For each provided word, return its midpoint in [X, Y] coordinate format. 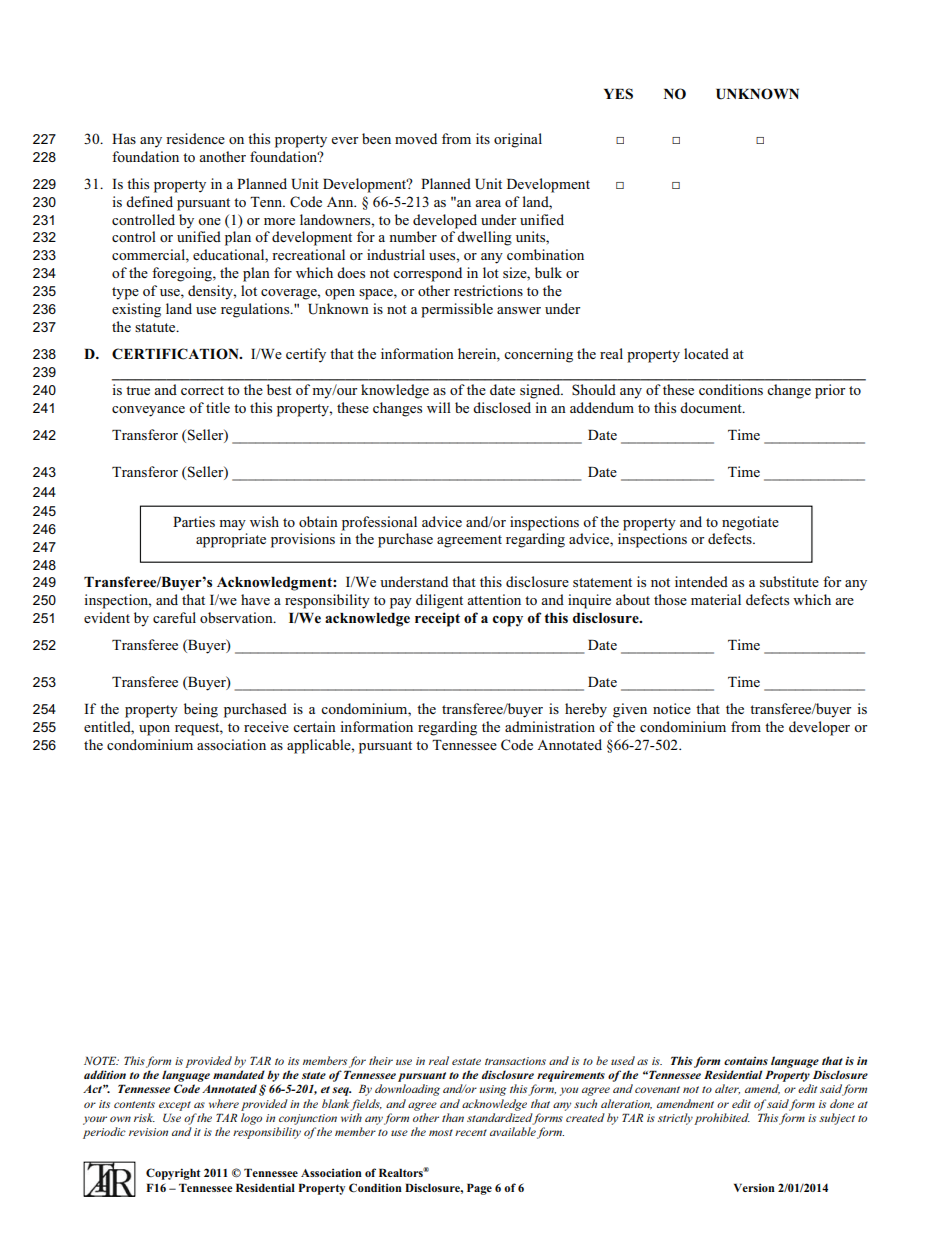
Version [754, 1187]
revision [148, 1132]
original [518, 140]
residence [195, 138]
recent [471, 1132]
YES [618, 94]
